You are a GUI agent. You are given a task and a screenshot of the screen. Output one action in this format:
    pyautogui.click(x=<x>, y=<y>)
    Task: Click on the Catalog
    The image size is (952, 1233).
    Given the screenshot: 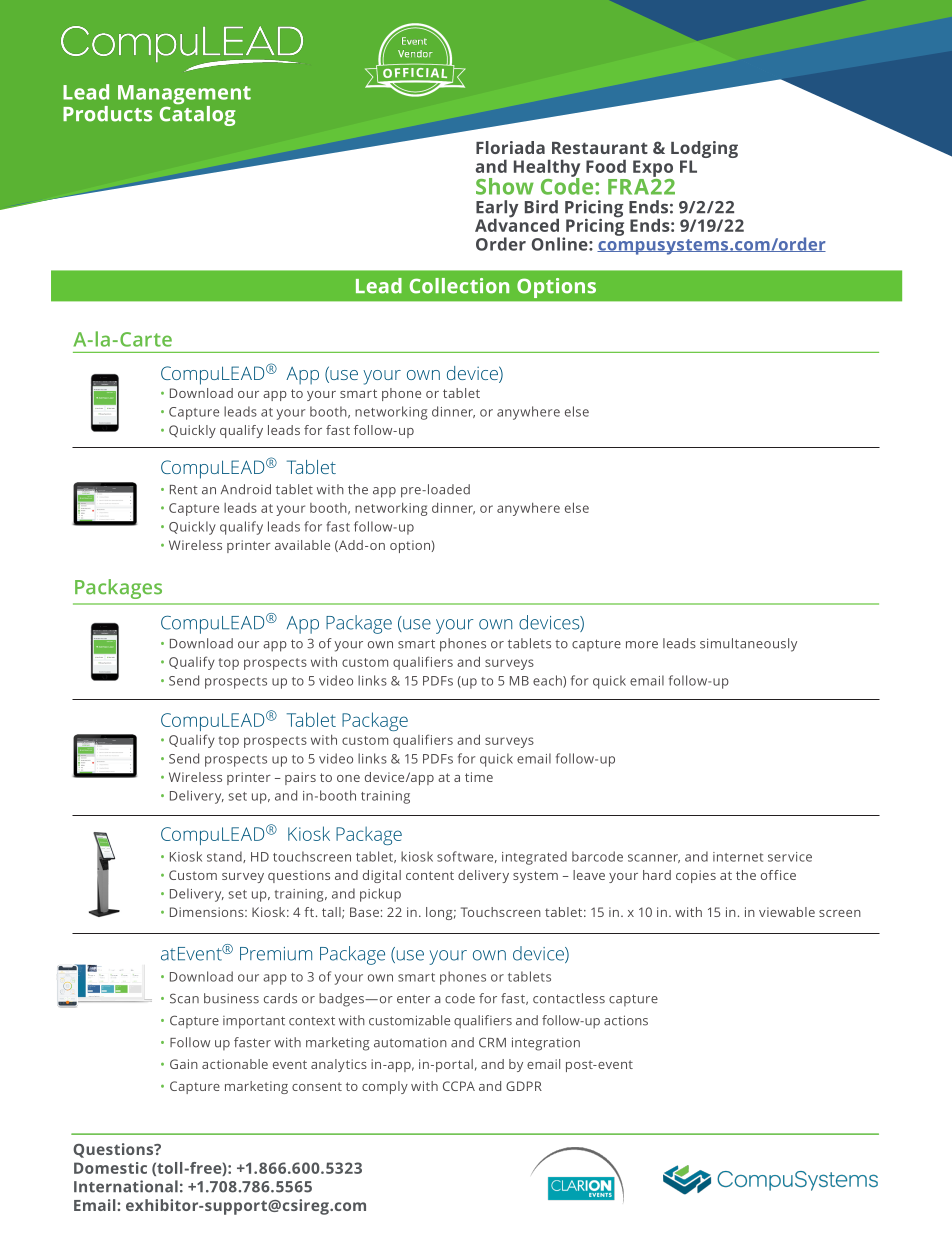 What is the action you would take?
    pyautogui.click(x=198, y=114)
